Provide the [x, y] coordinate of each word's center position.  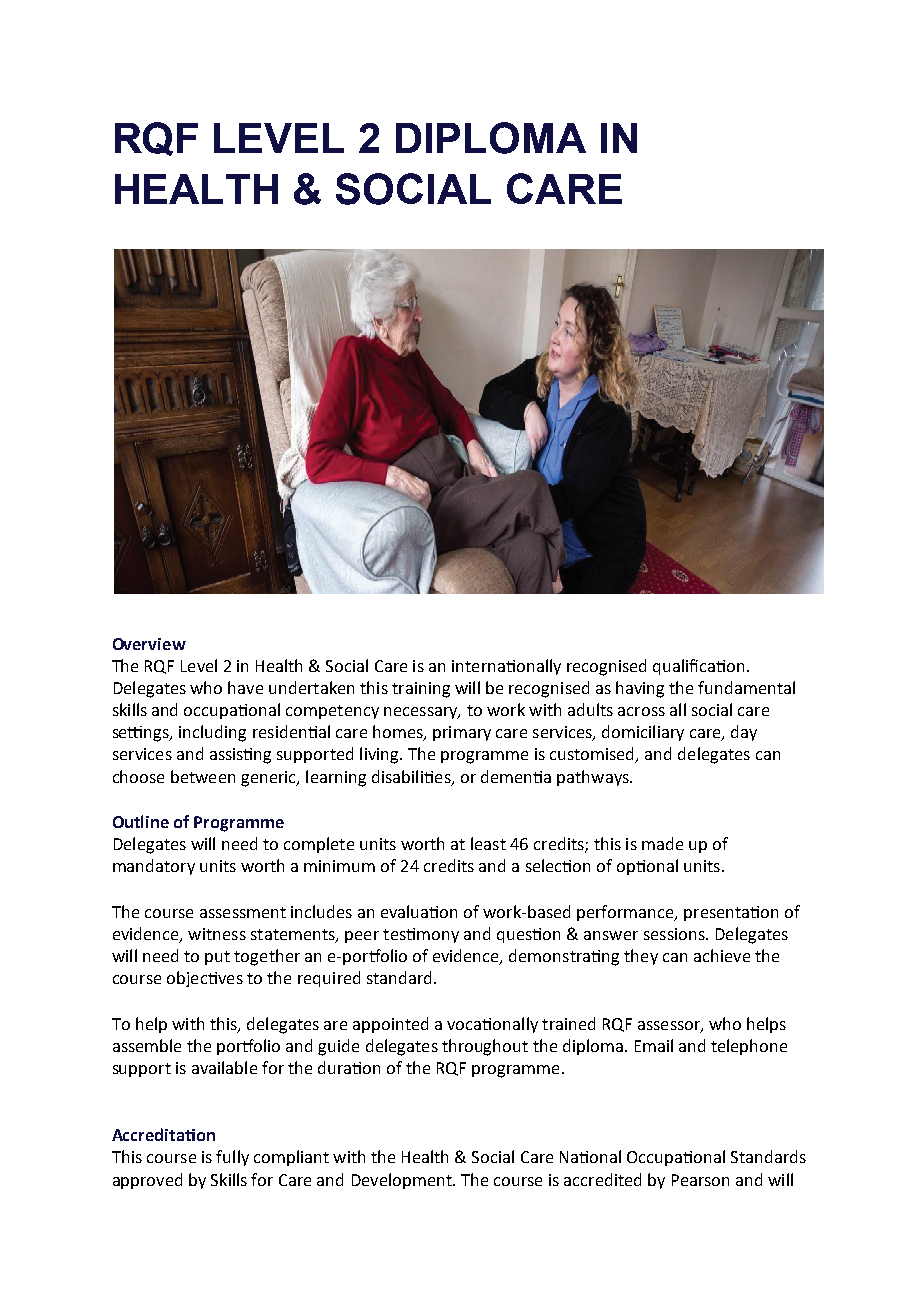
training [421, 690]
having [640, 689]
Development [403, 1181]
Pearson [700, 1180]
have [245, 687]
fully [232, 1158]
